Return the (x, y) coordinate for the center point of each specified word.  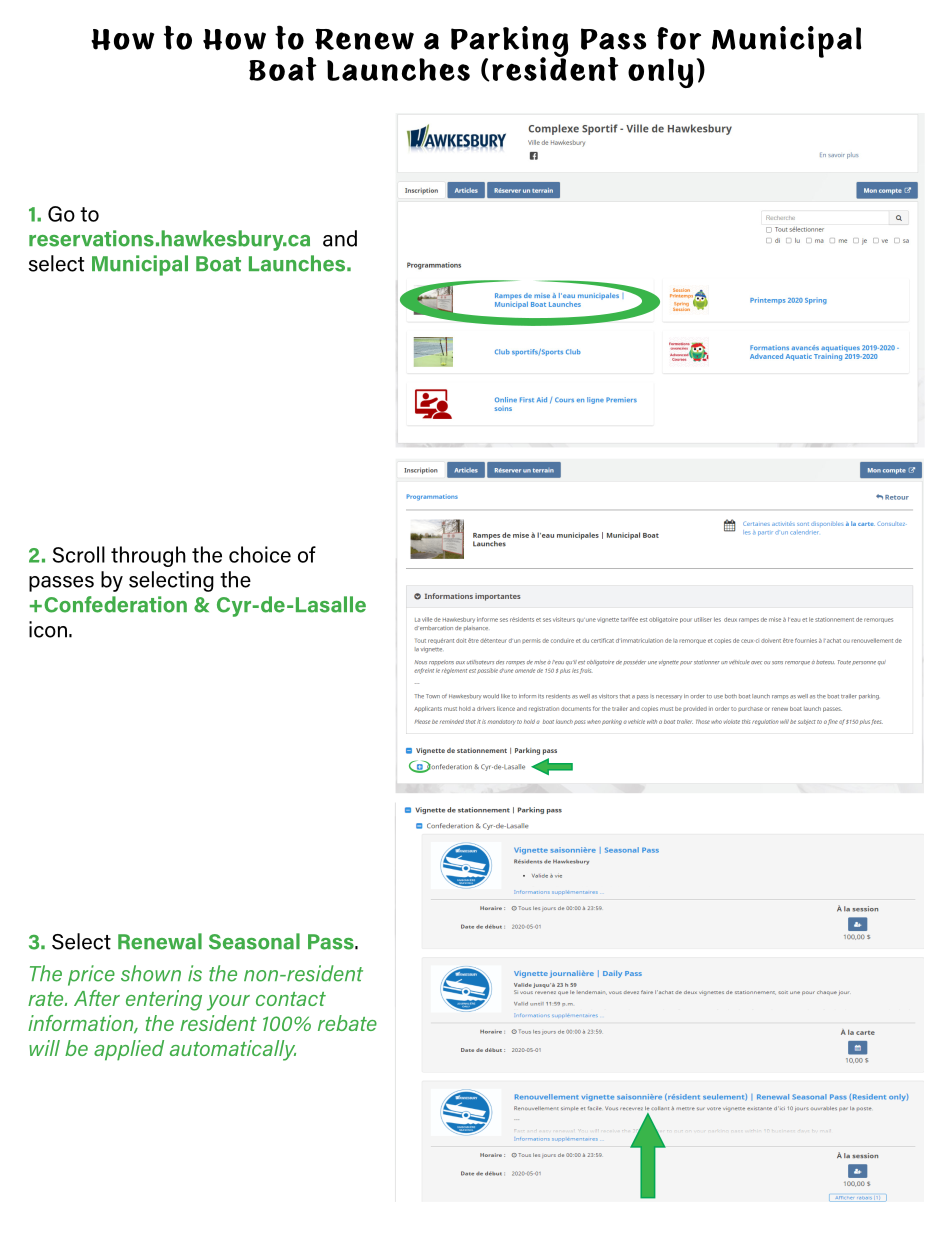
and (340, 238)
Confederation (115, 604)
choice (260, 554)
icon (48, 629)
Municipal (140, 265)
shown (151, 973)
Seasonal (254, 941)
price (91, 975)
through (148, 556)
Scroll (79, 554)
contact (291, 999)
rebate (347, 1023)
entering (164, 1000)
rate (47, 999)
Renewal (160, 941)
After (97, 998)
